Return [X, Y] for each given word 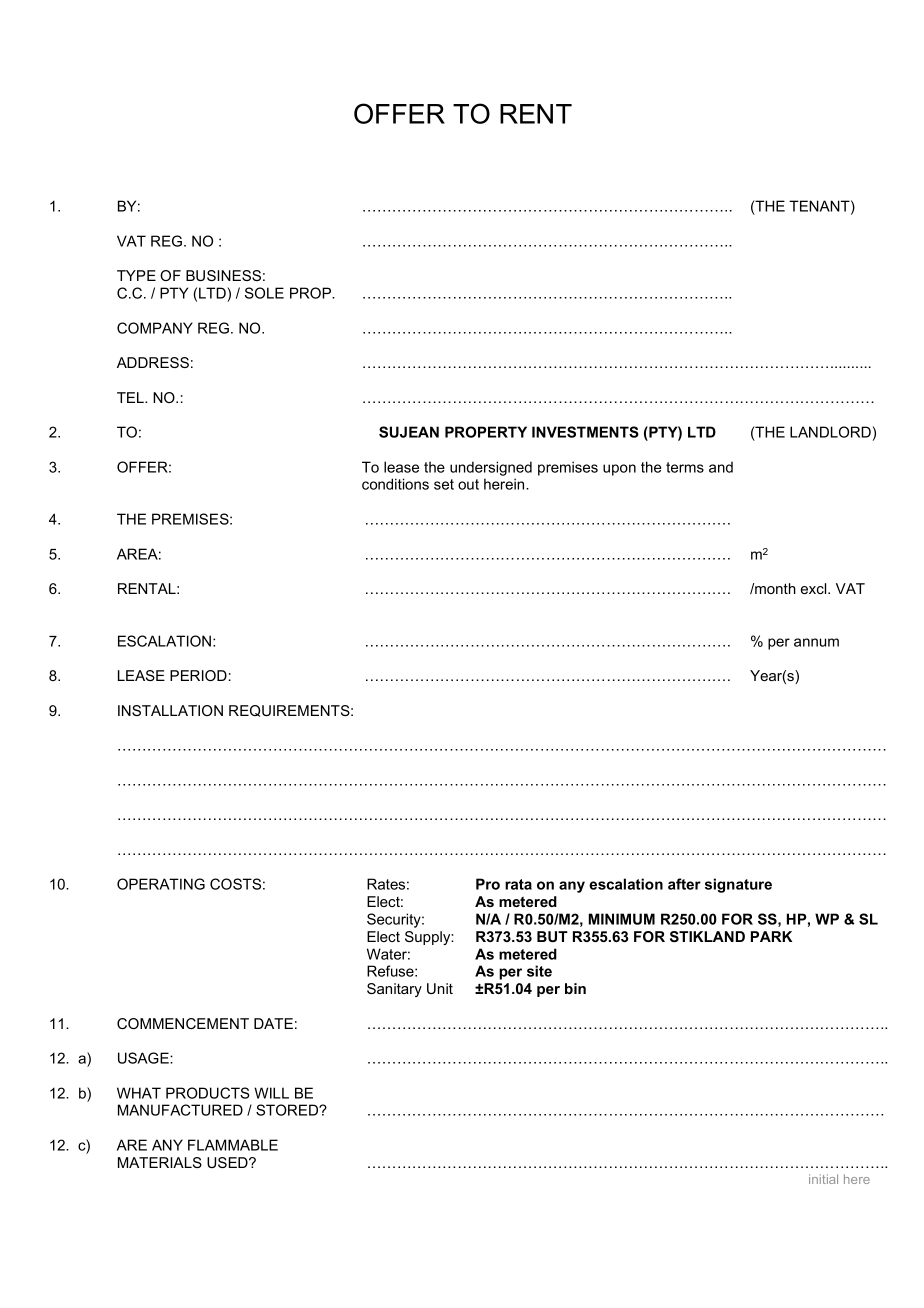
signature [738, 885]
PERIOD [198, 675]
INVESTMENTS [585, 432]
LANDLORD [830, 432]
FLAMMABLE [233, 1145]
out [468, 484]
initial [823, 1179]
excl [815, 588]
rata [518, 884]
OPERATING [161, 884]
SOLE [264, 293]
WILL [271, 1093]
